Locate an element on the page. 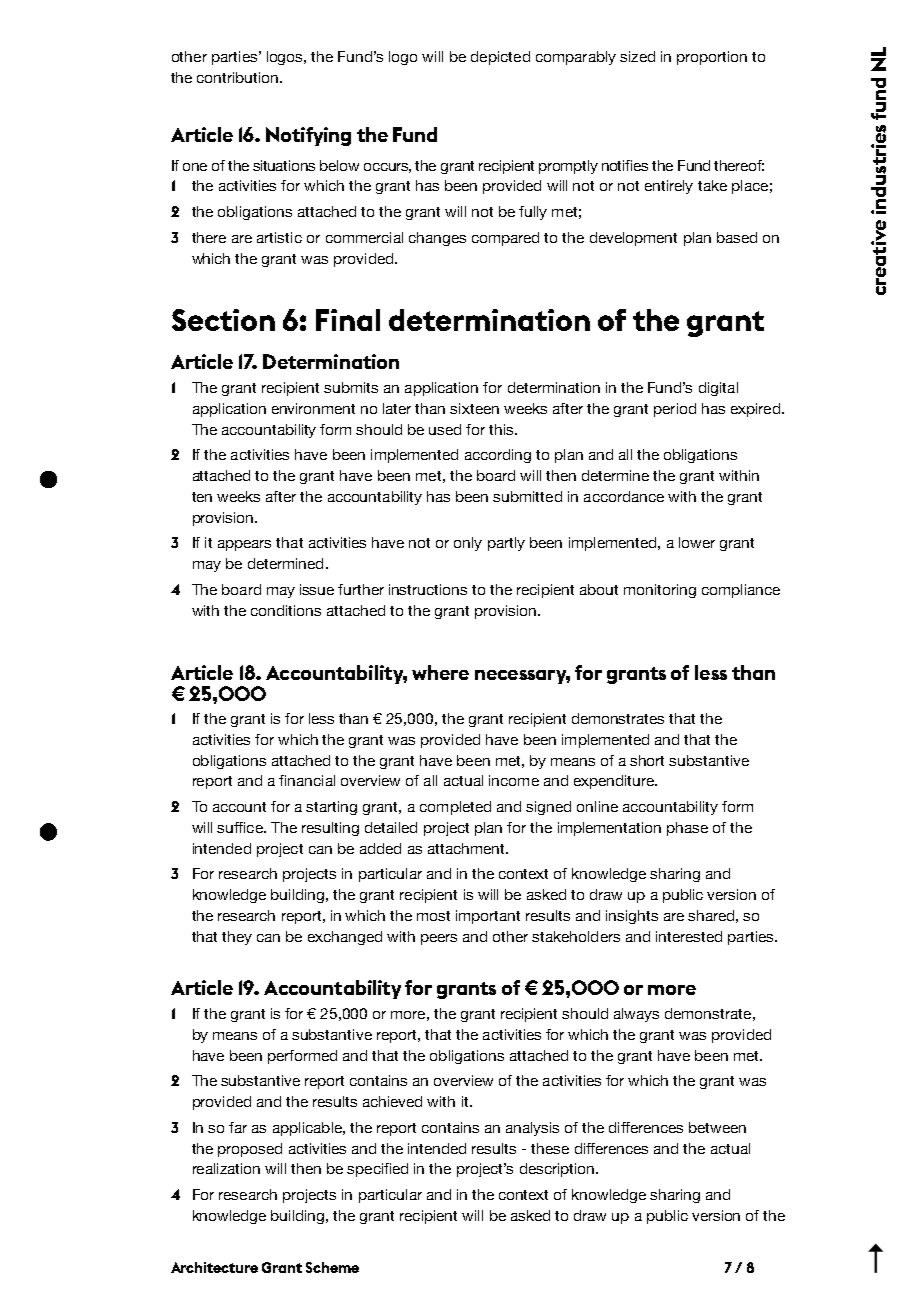  according is located at coordinates (498, 456).
